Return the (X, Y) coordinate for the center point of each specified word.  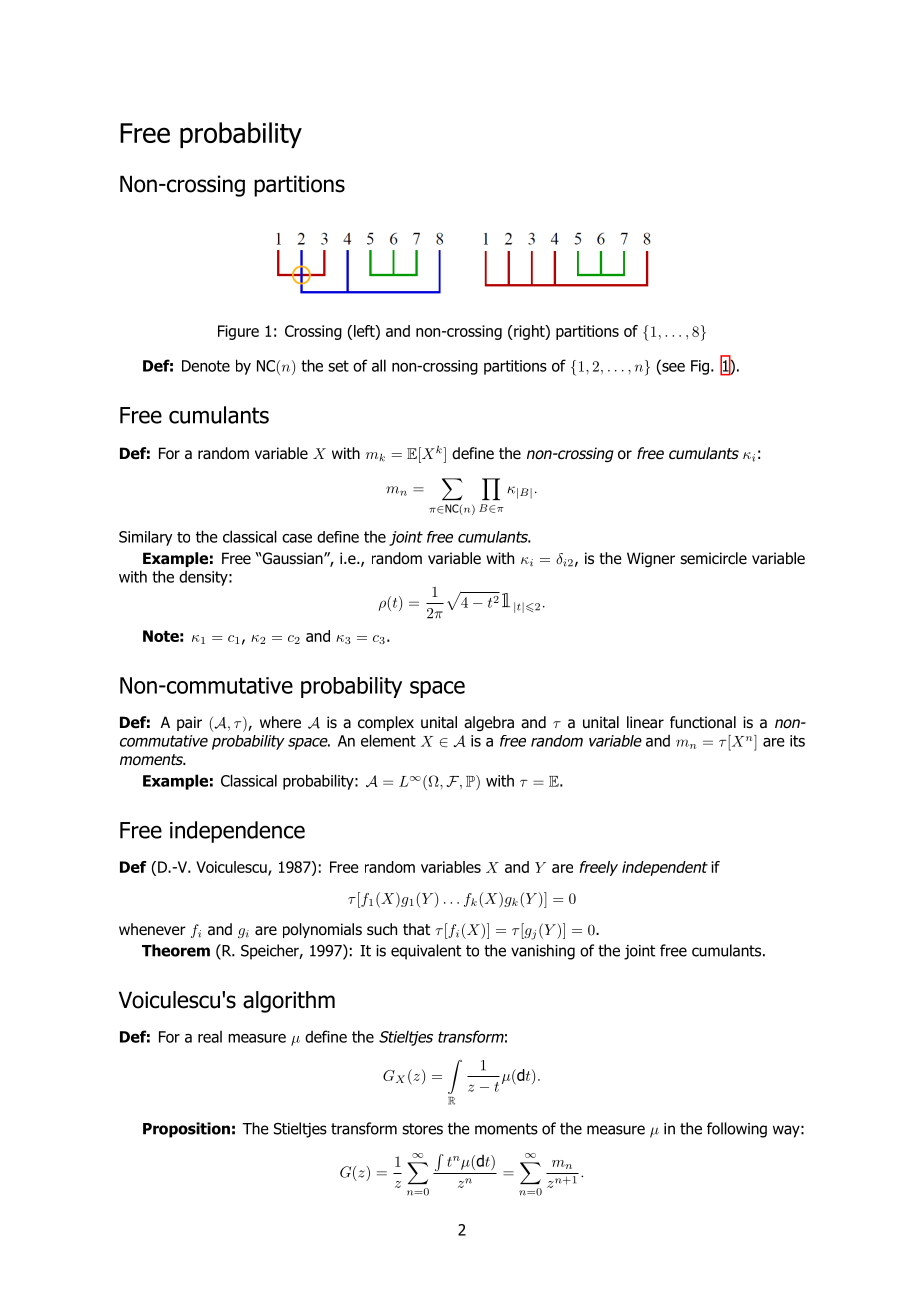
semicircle (713, 558)
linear (645, 722)
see (672, 367)
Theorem (176, 950)
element (388, 740)
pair (189, 723)
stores (422, 1129)
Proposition (186, 1130)
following (737, 1130)
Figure (238, 332)
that (416, 929)
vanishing (543, 952)
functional (703, 722)
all (379, 365)
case (297, 538)
